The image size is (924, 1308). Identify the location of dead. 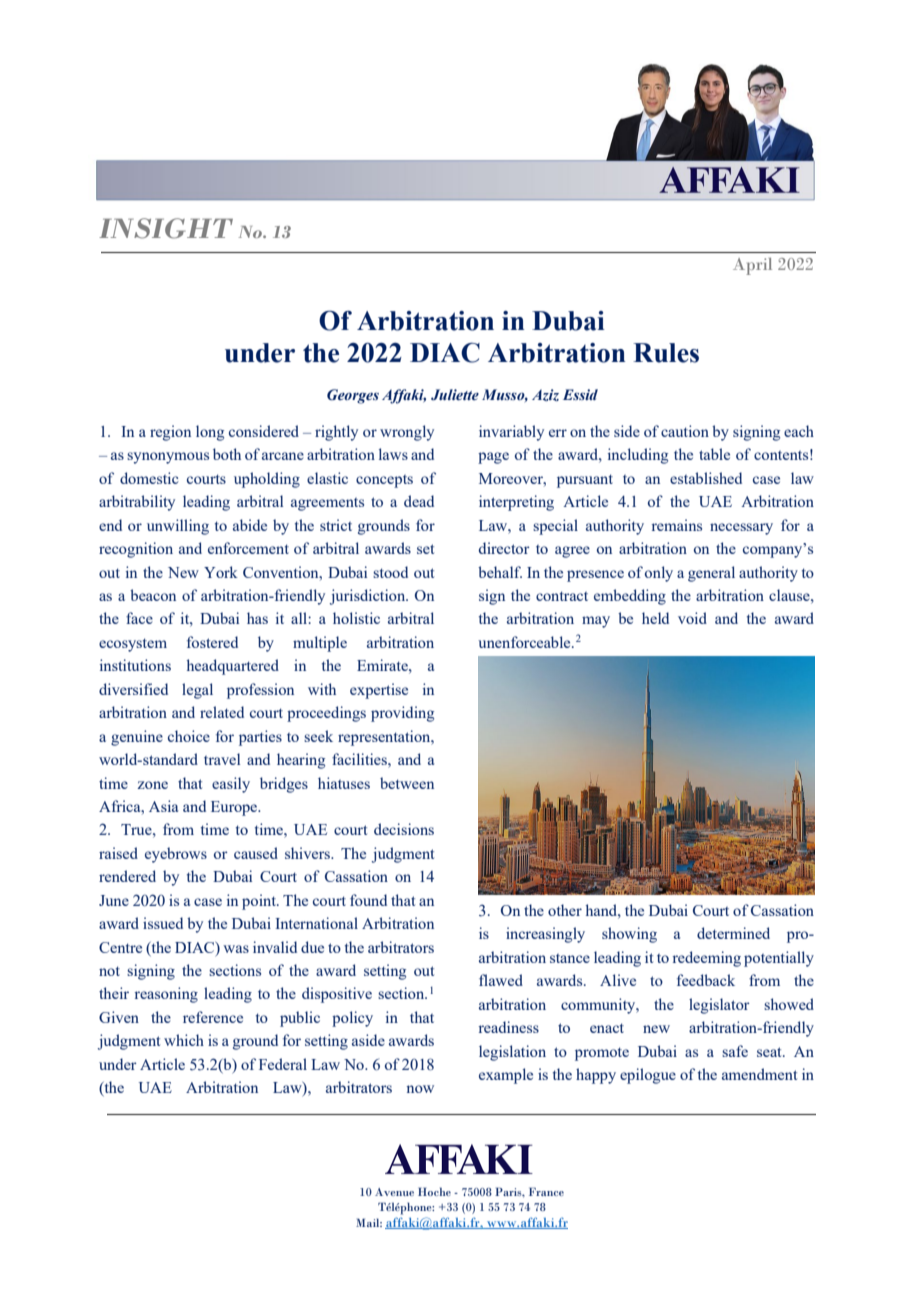
(419, 501).
